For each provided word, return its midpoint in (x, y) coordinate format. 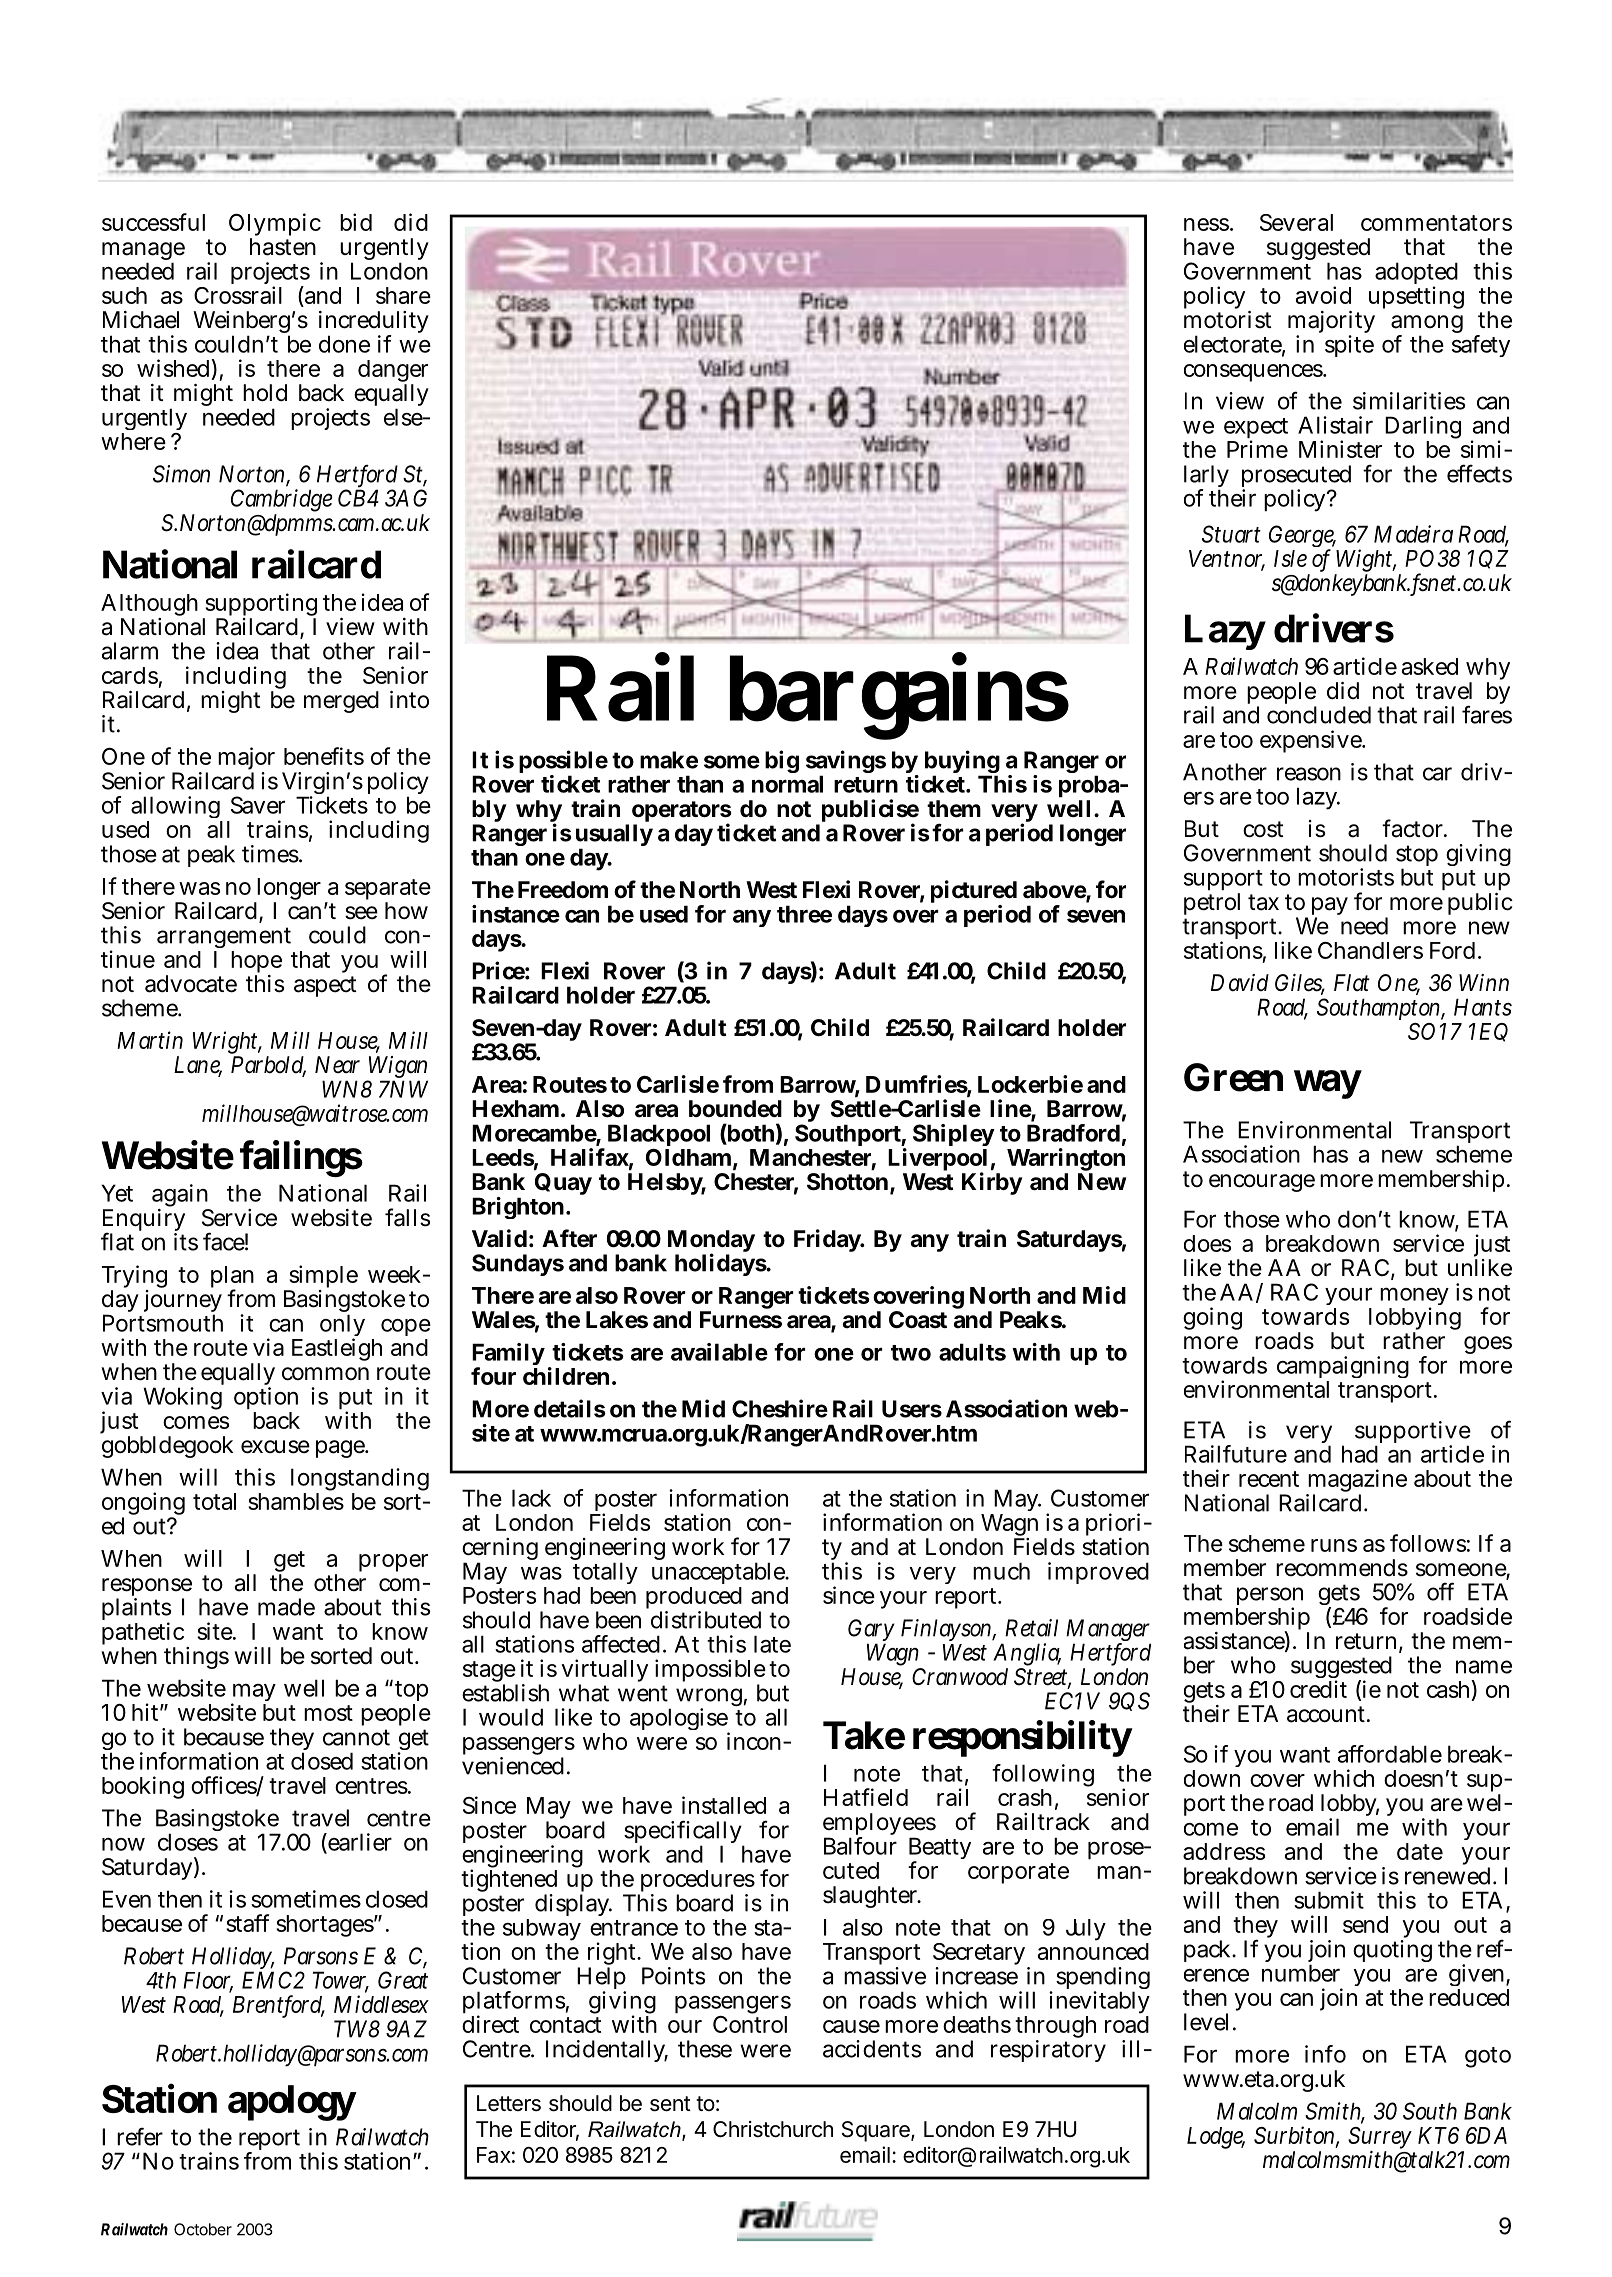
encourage (1262, 1183)
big (782, 761)
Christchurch (773, 2129)
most (328, 1713)
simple (322, 1278)
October (203, 2229)
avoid (1323, 295)
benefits (324, 756)
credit (1318, 1689)
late (772, 1644)
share (403, 295)
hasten (283, 247)
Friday (828, 1240)
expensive (1312, 741)
